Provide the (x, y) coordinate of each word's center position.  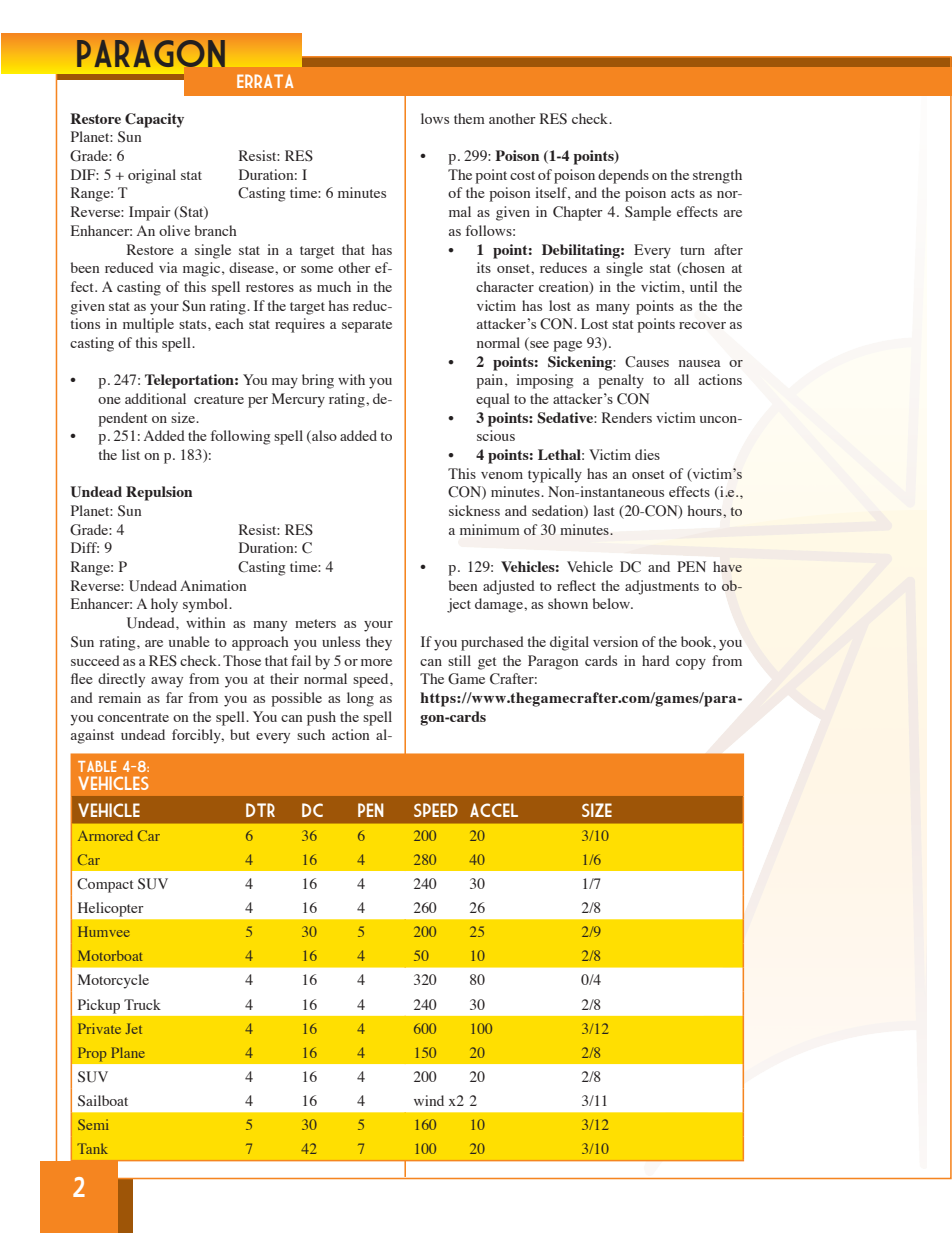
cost (522, 175)
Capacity (154, 120)
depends (623, 176)
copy (691, 664)
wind (429, 1100)
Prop (92, 1054)
